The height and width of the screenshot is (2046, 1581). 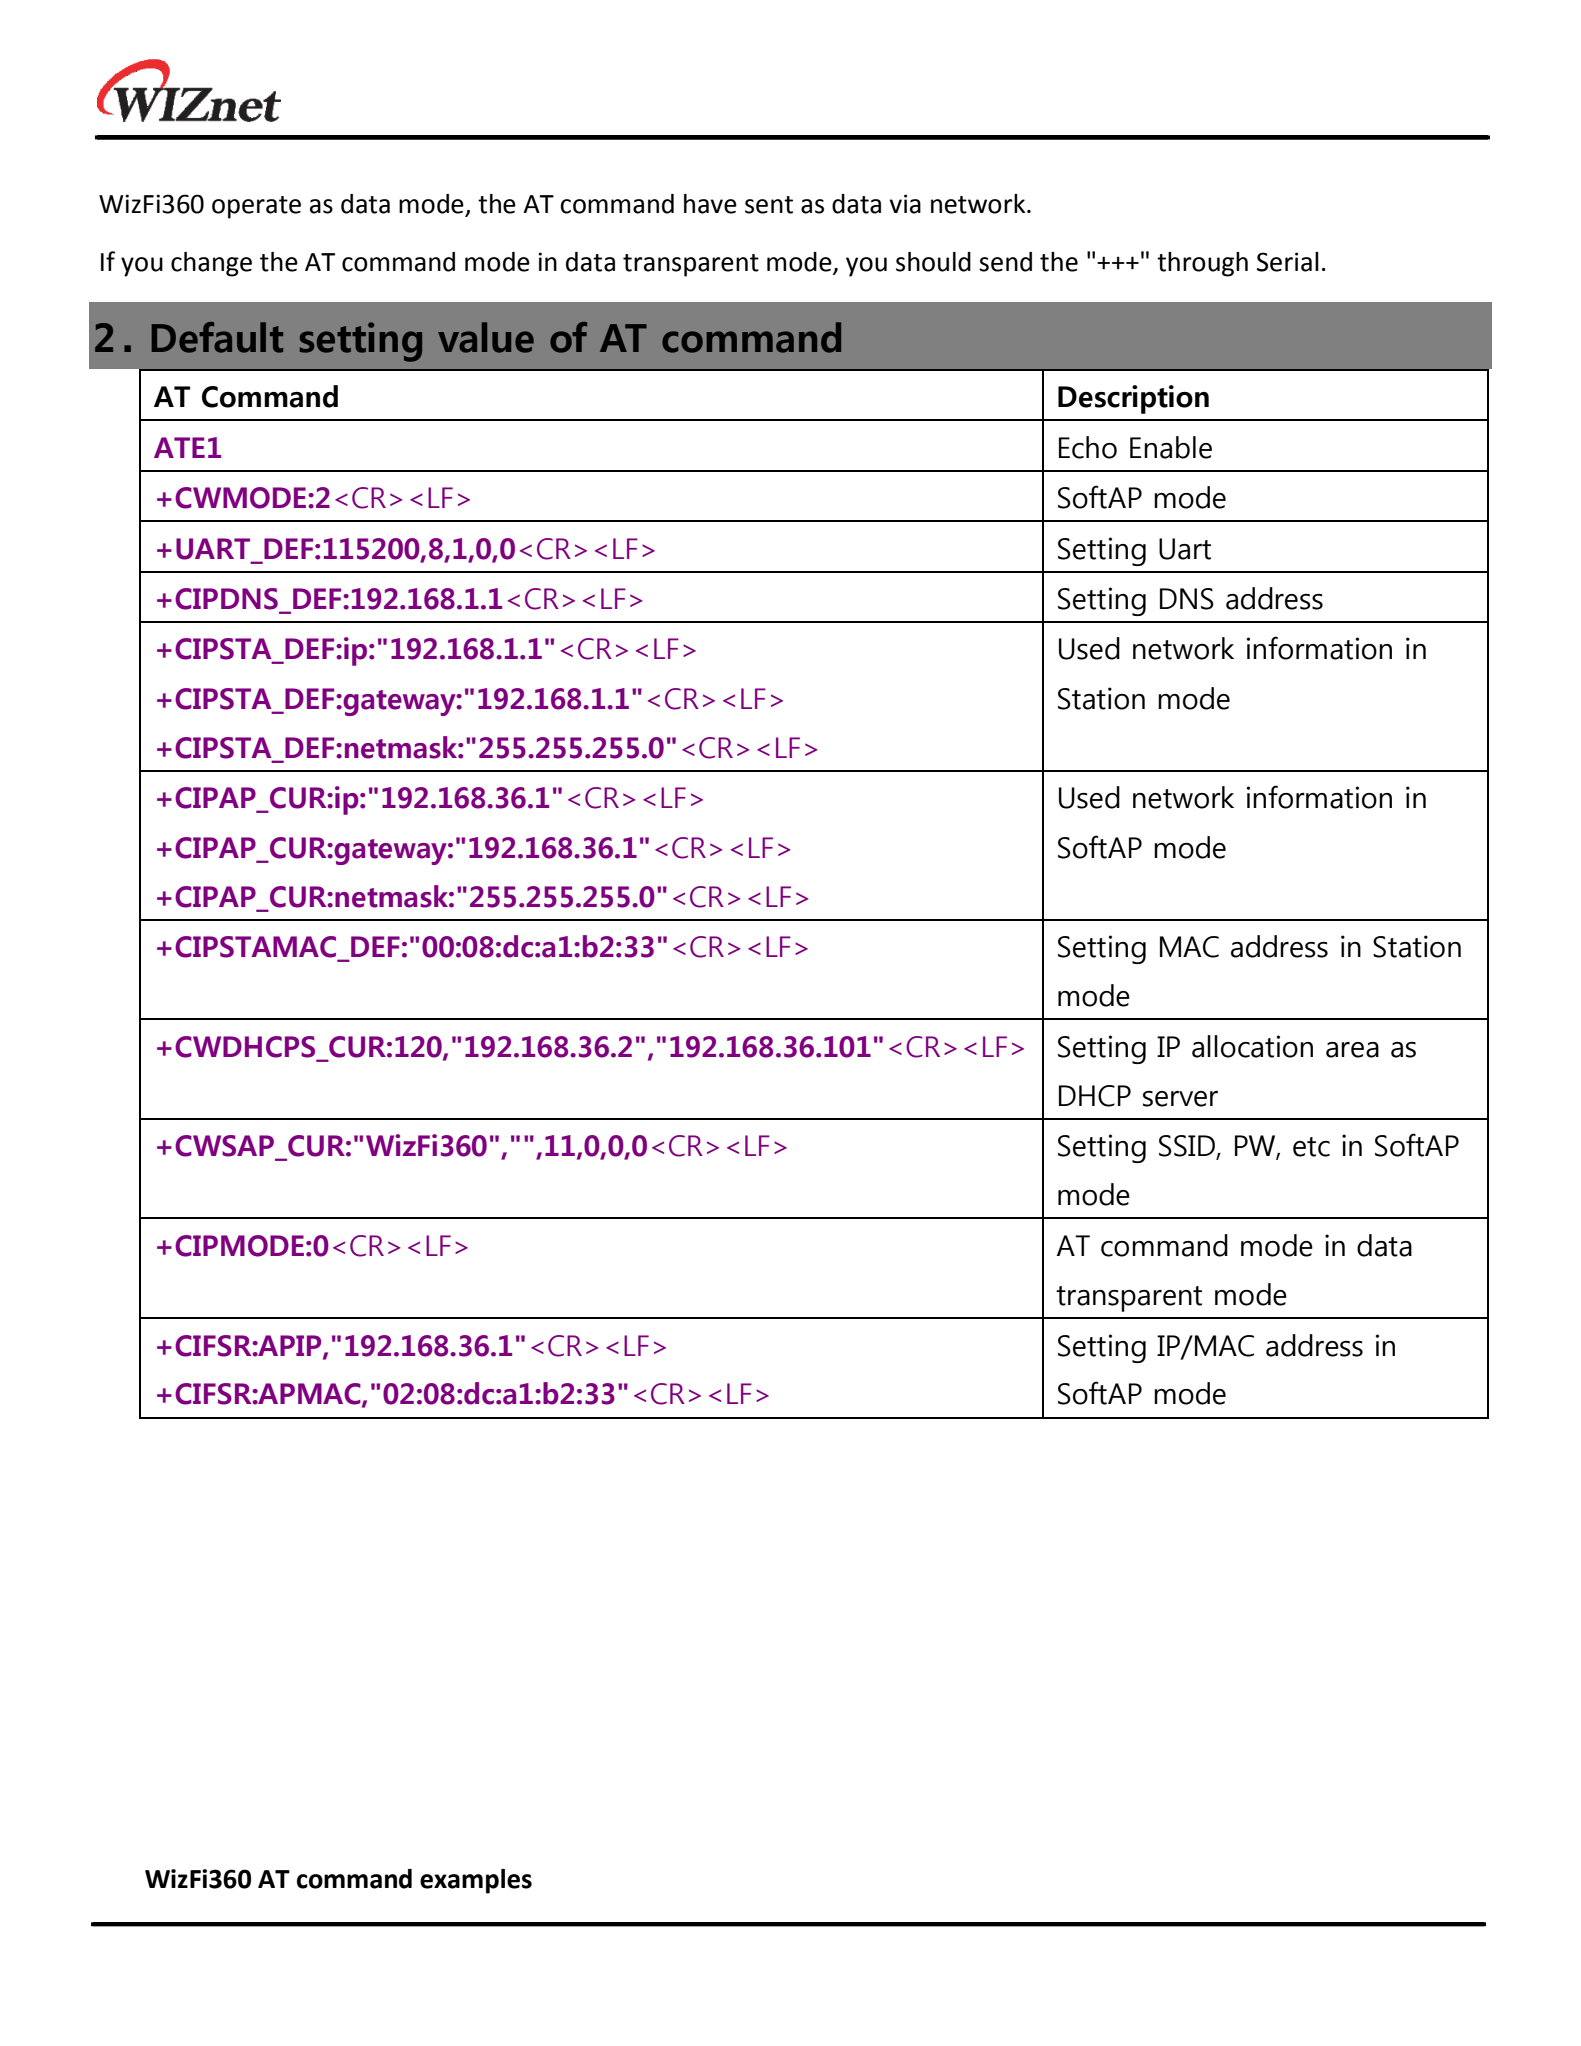 I want to click on allocation, so click(x=1252, y=1046).
